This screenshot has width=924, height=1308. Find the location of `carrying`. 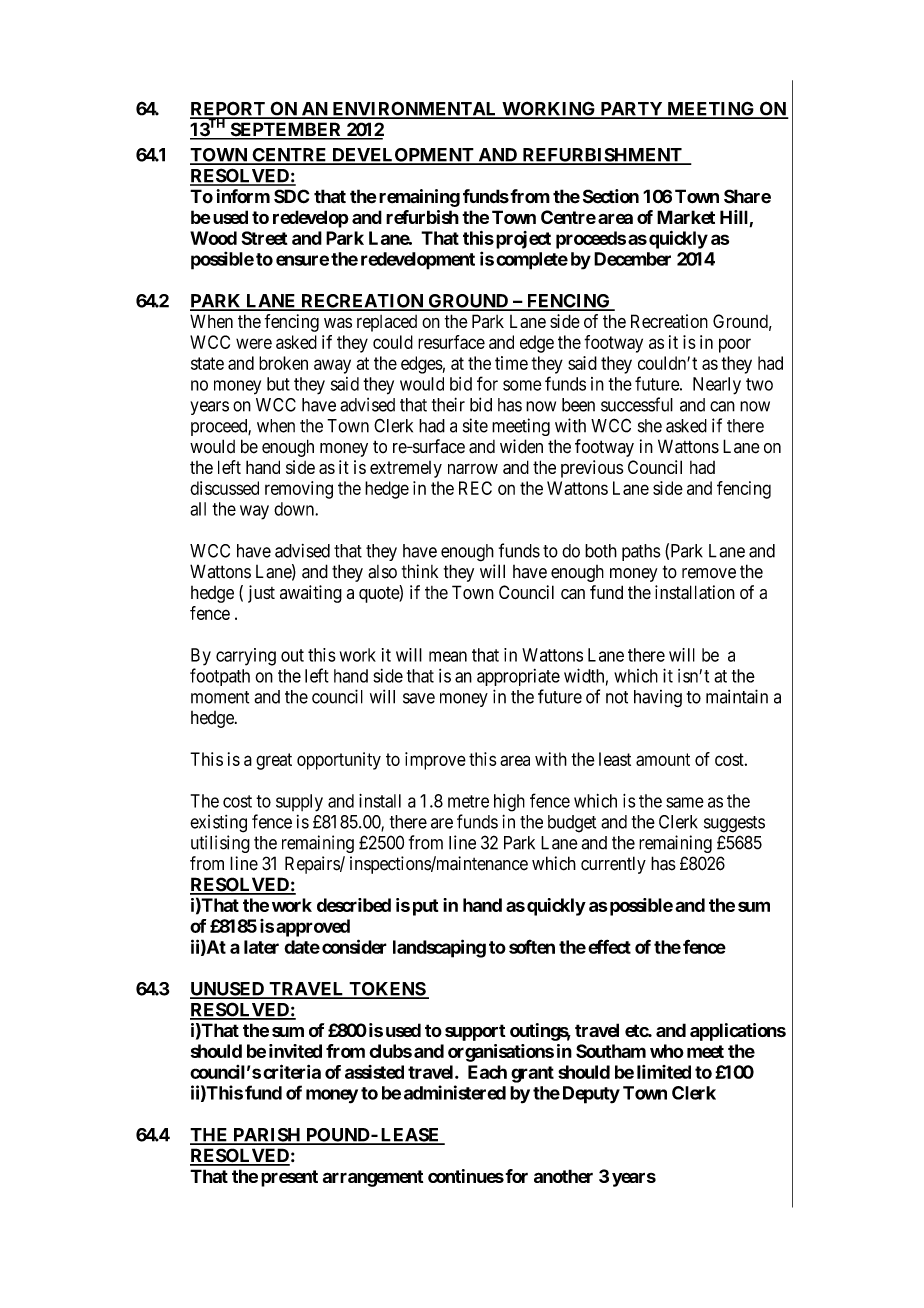

carrying is located at coordinates (246, 657).
